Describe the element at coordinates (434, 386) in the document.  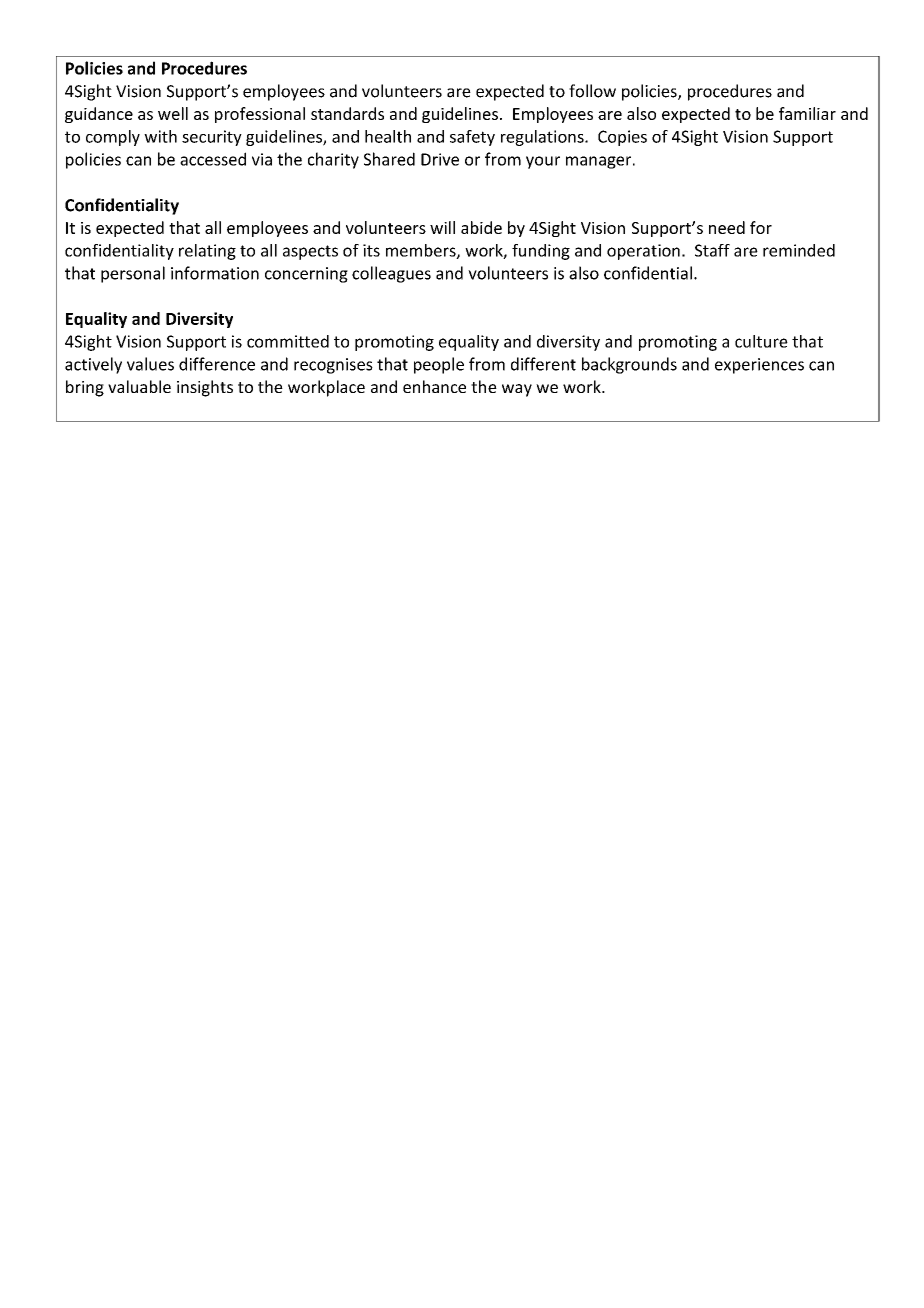
I see `enhance` at that location.
